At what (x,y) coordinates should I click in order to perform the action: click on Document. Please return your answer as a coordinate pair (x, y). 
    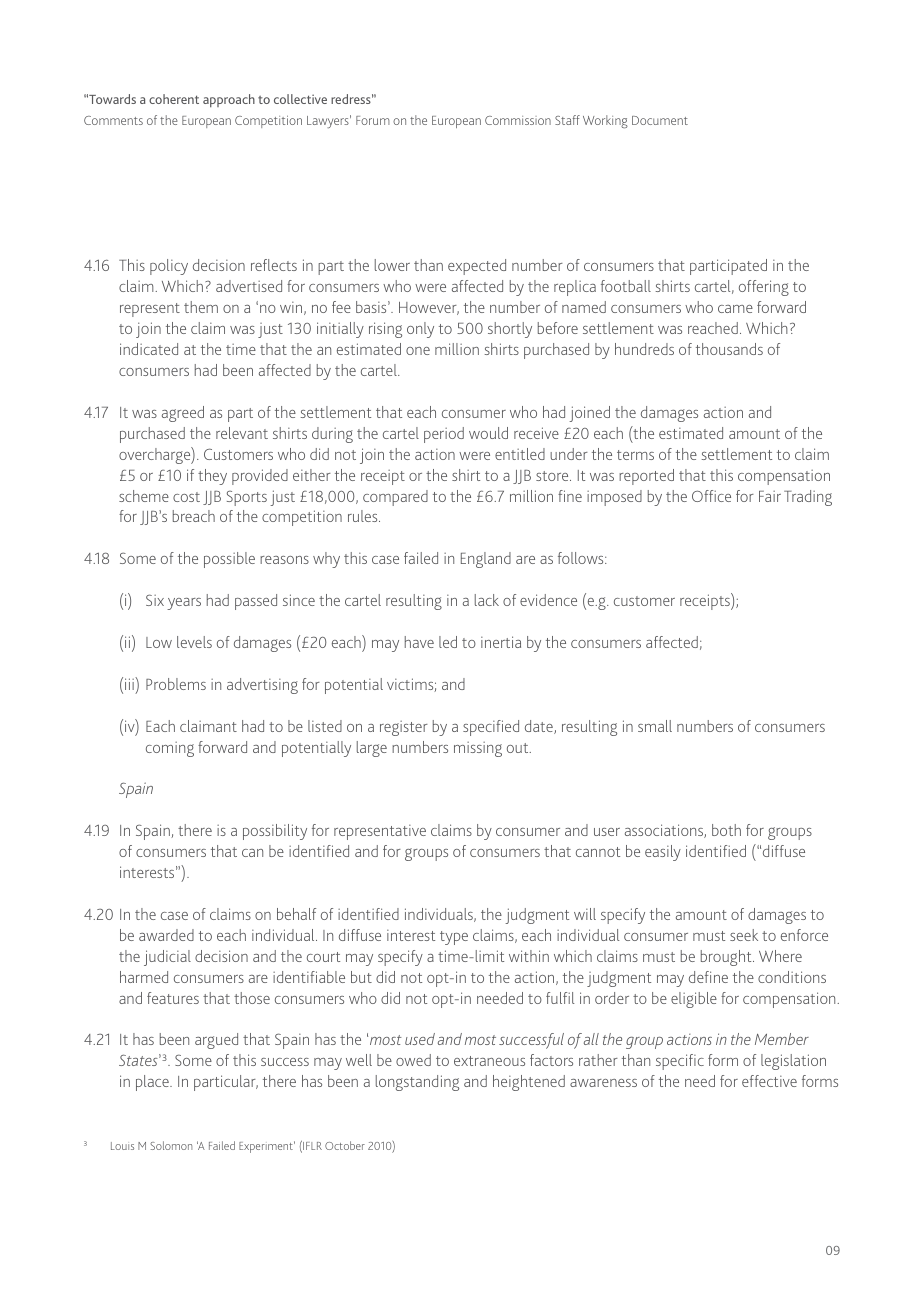
    Looking at the image, I should click on (660, 120).
